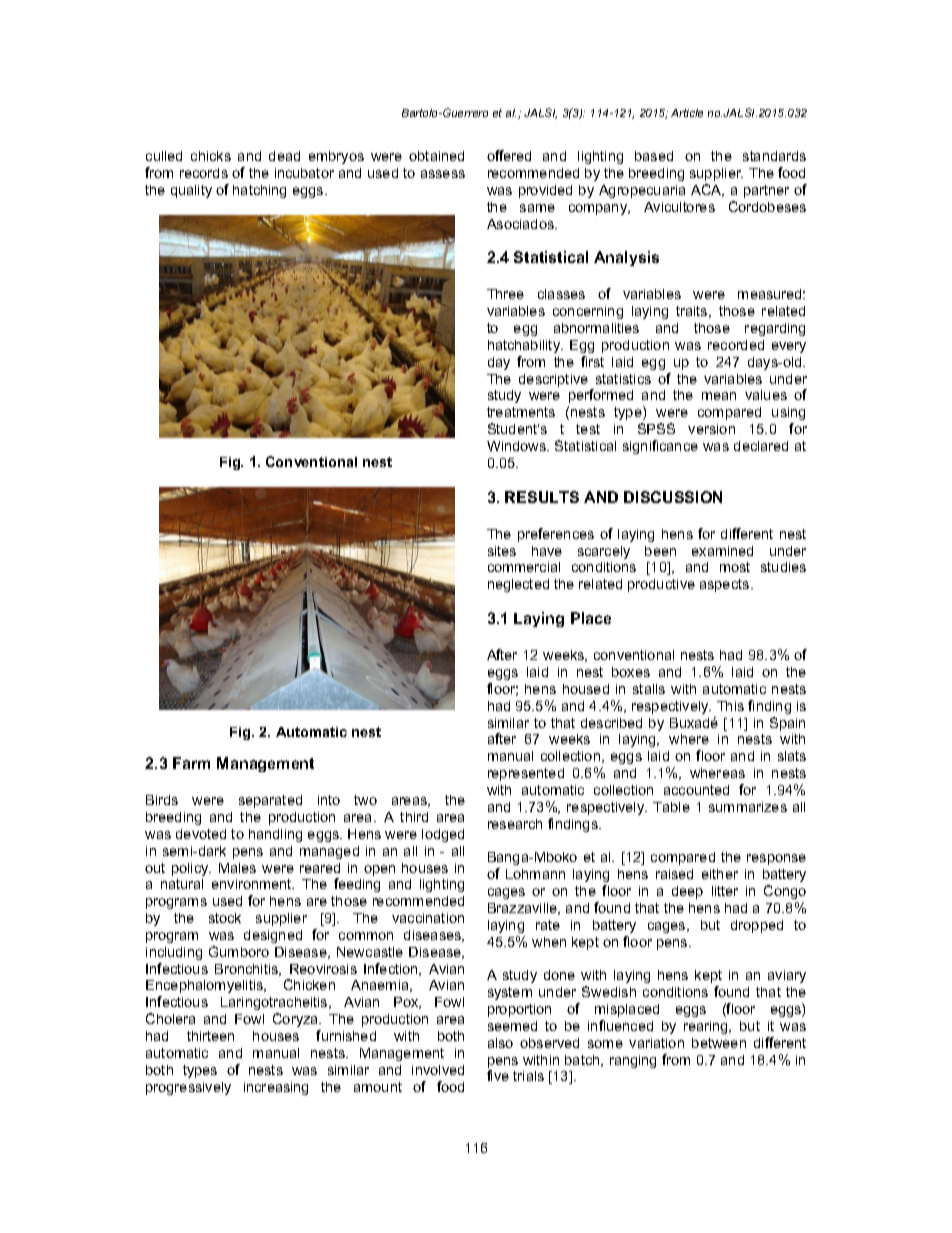 This page has height=1233, width=952. Describe the element at coordinates (509, 155) in the page. I see `offered` at that location.
